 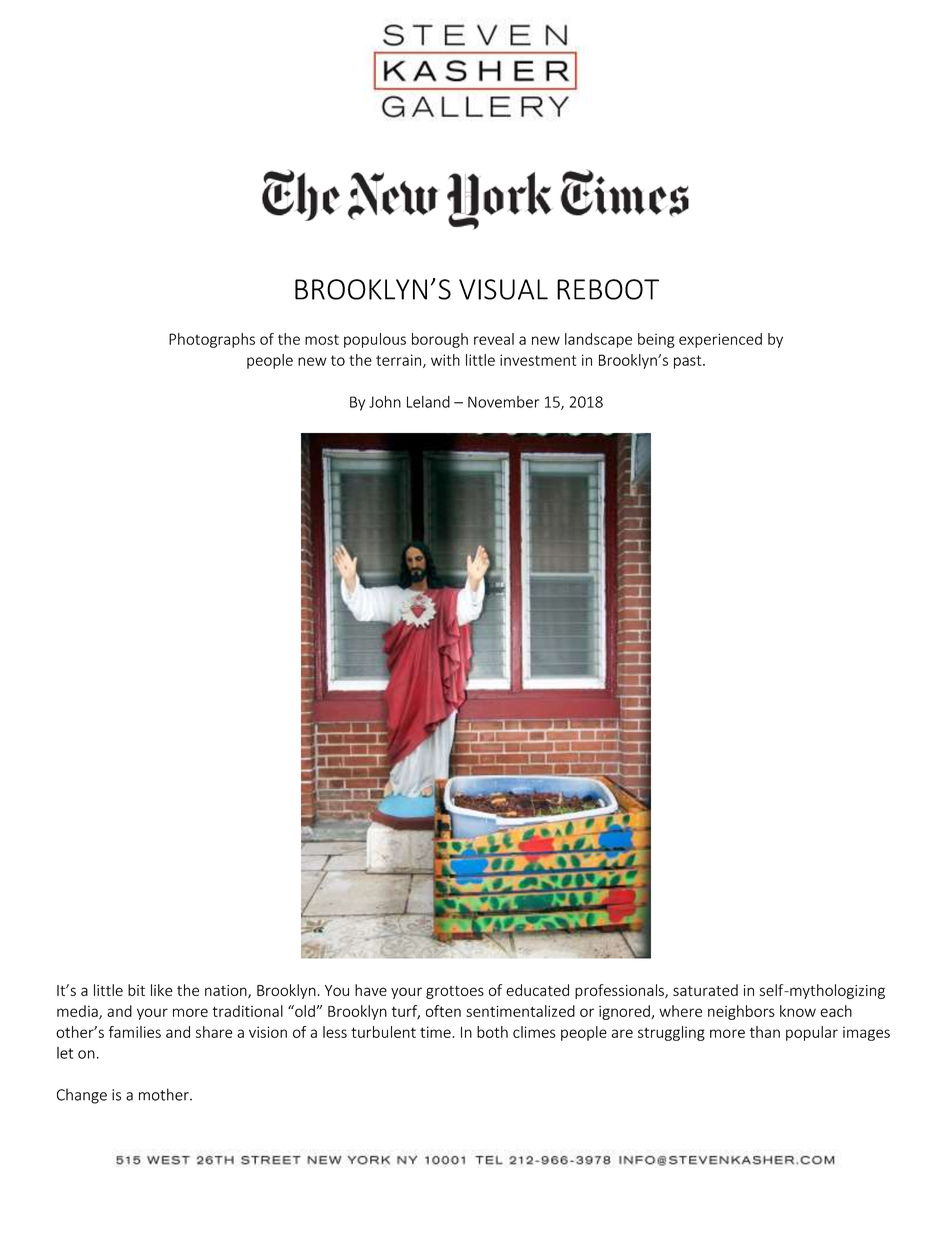 I want to click on Leland, so click(x=428, y=402).
